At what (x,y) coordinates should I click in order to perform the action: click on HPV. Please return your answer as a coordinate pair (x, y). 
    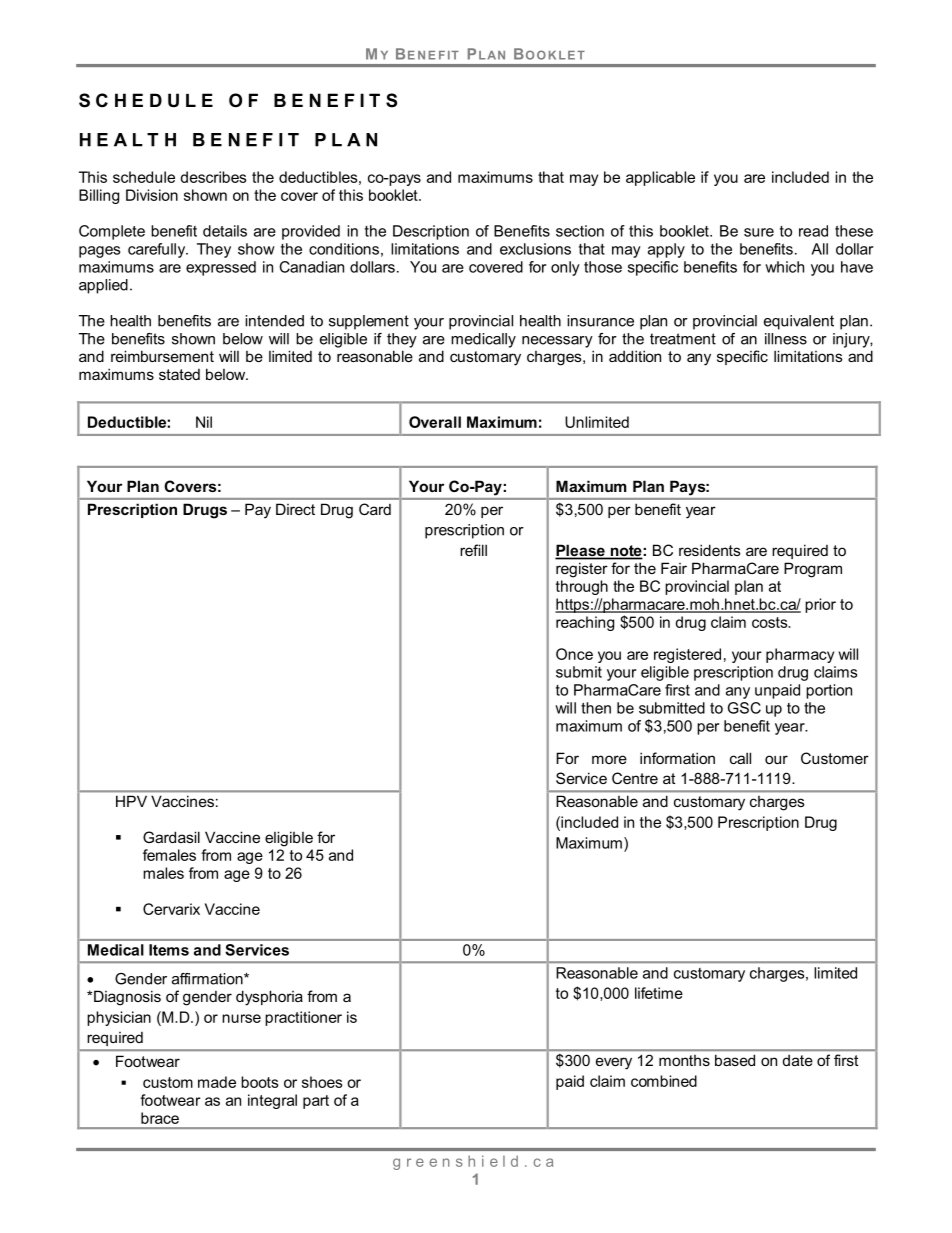
    Looking at the image, I should click on (131, 801).
